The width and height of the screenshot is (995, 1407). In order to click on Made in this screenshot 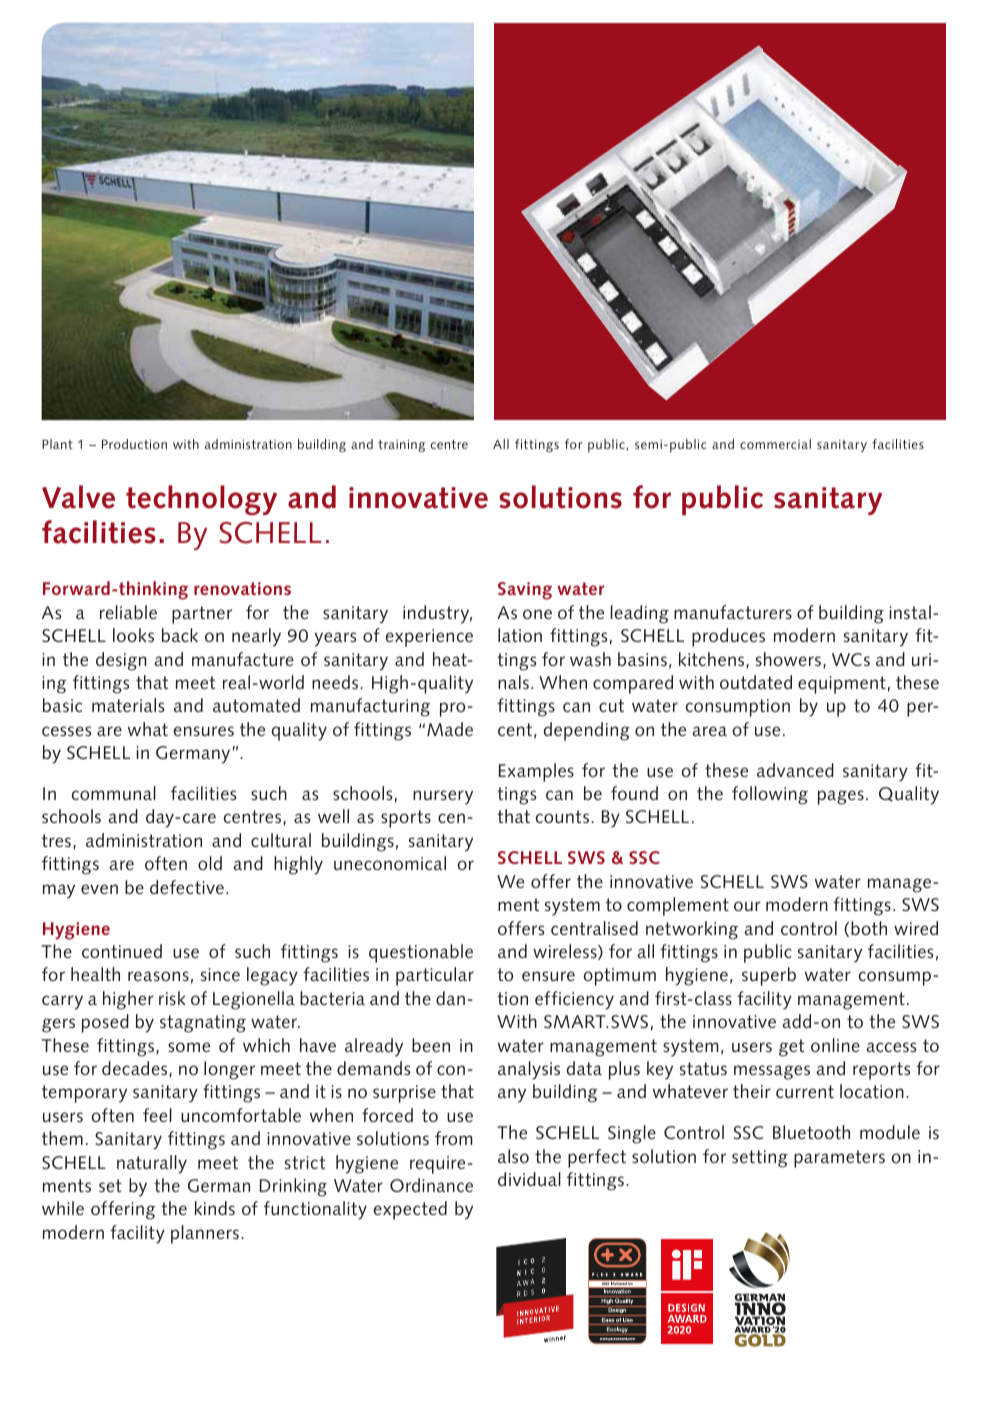, I will do `click(450, 729)`.
